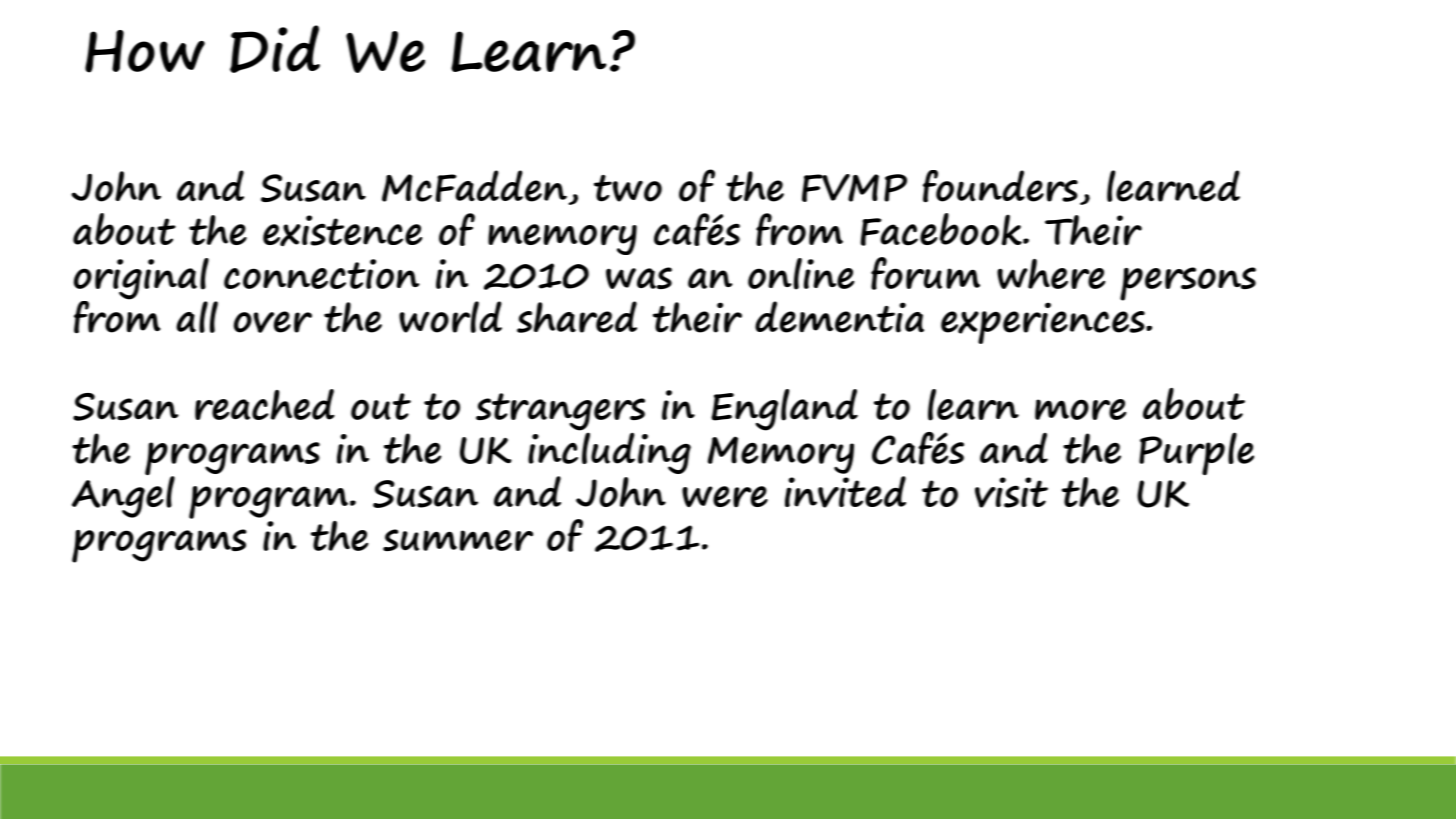 This page has width=1456, height=819. Describe the element at coordinates (342, 231) in the page. I see `existence` at that location.
